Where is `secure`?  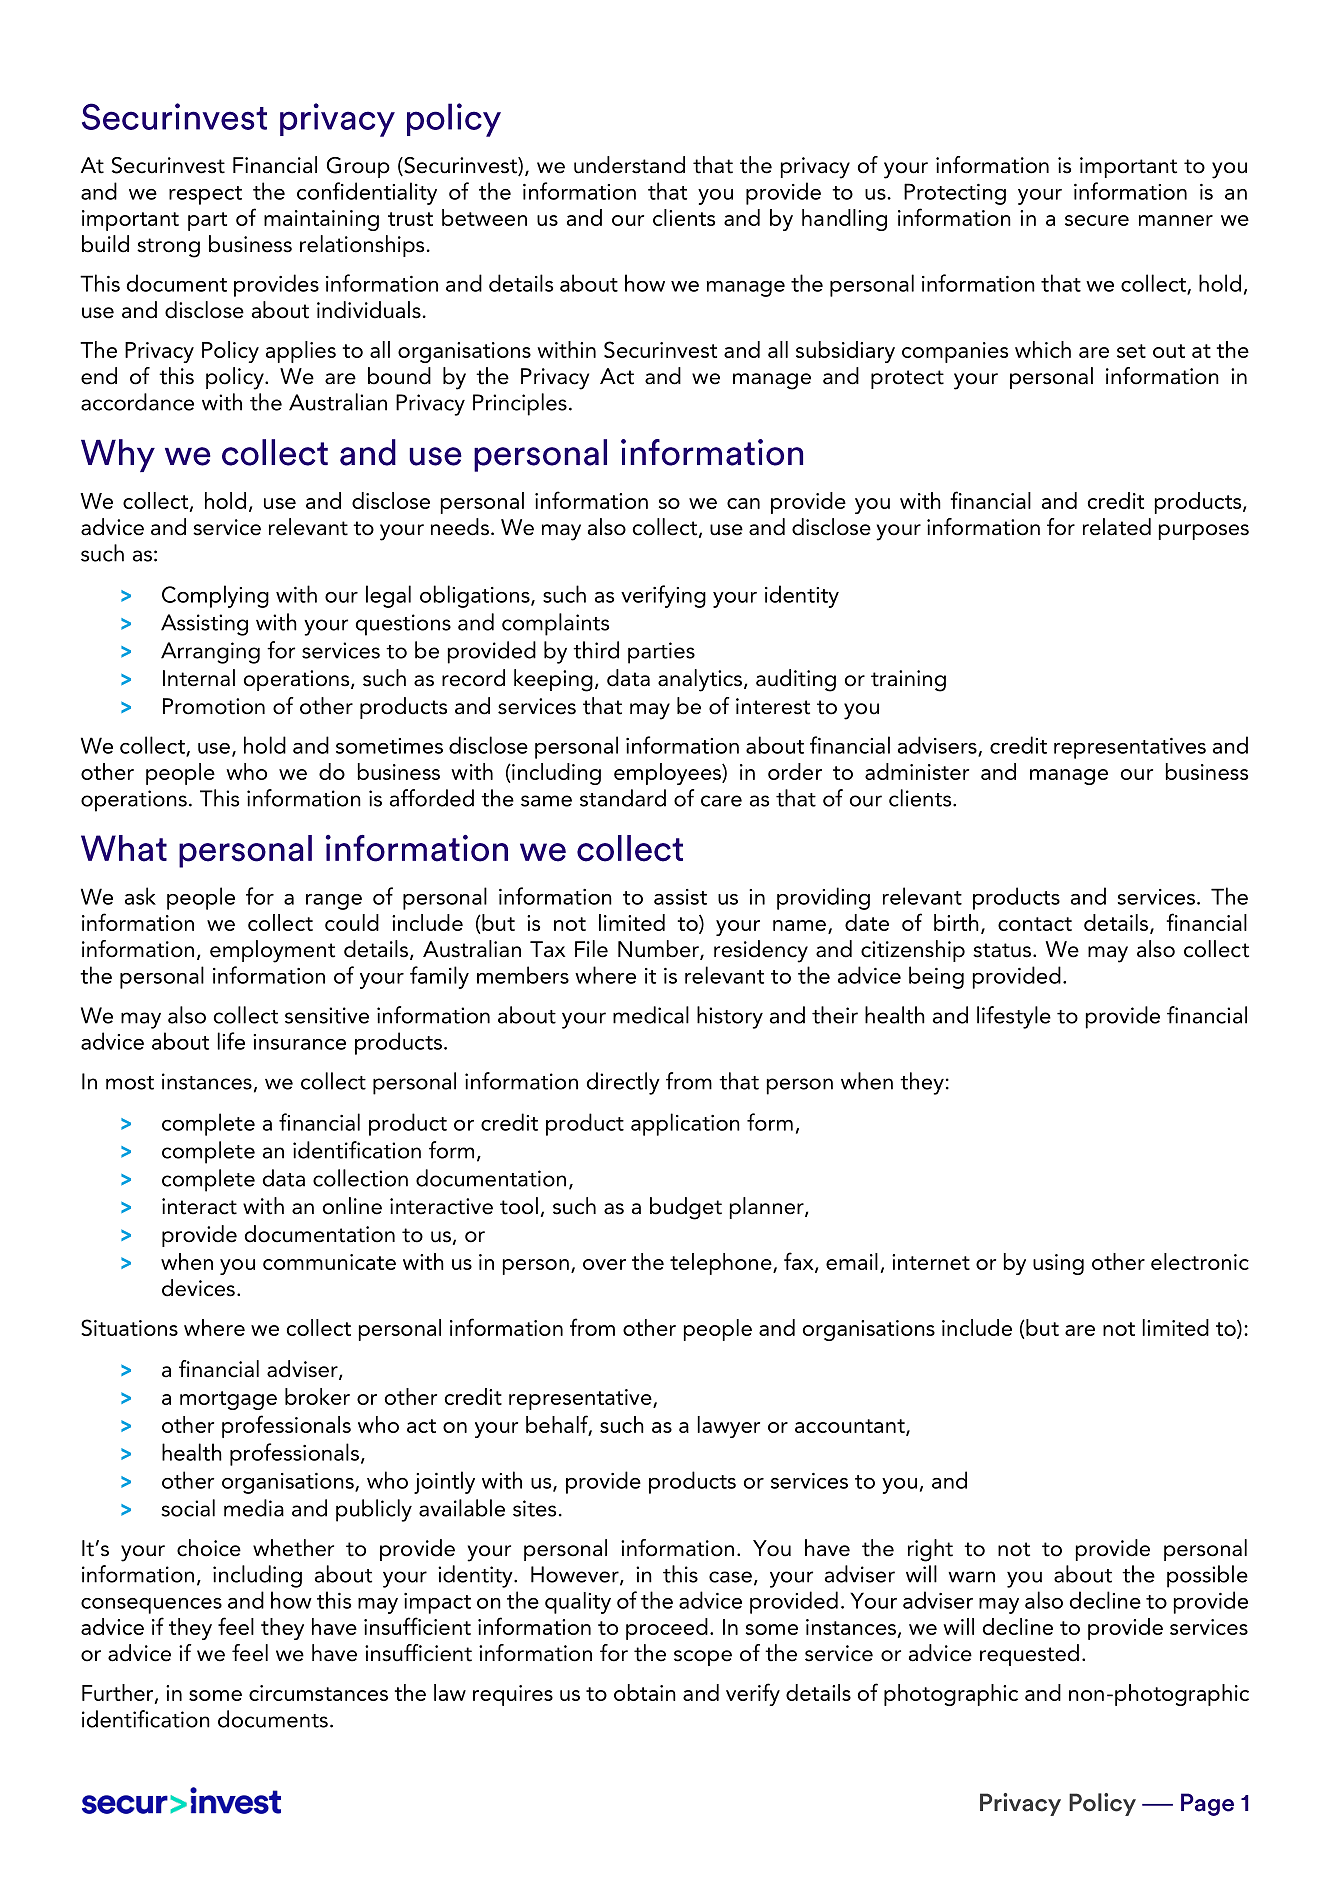 secure is located at coordinates (1097, 220).
